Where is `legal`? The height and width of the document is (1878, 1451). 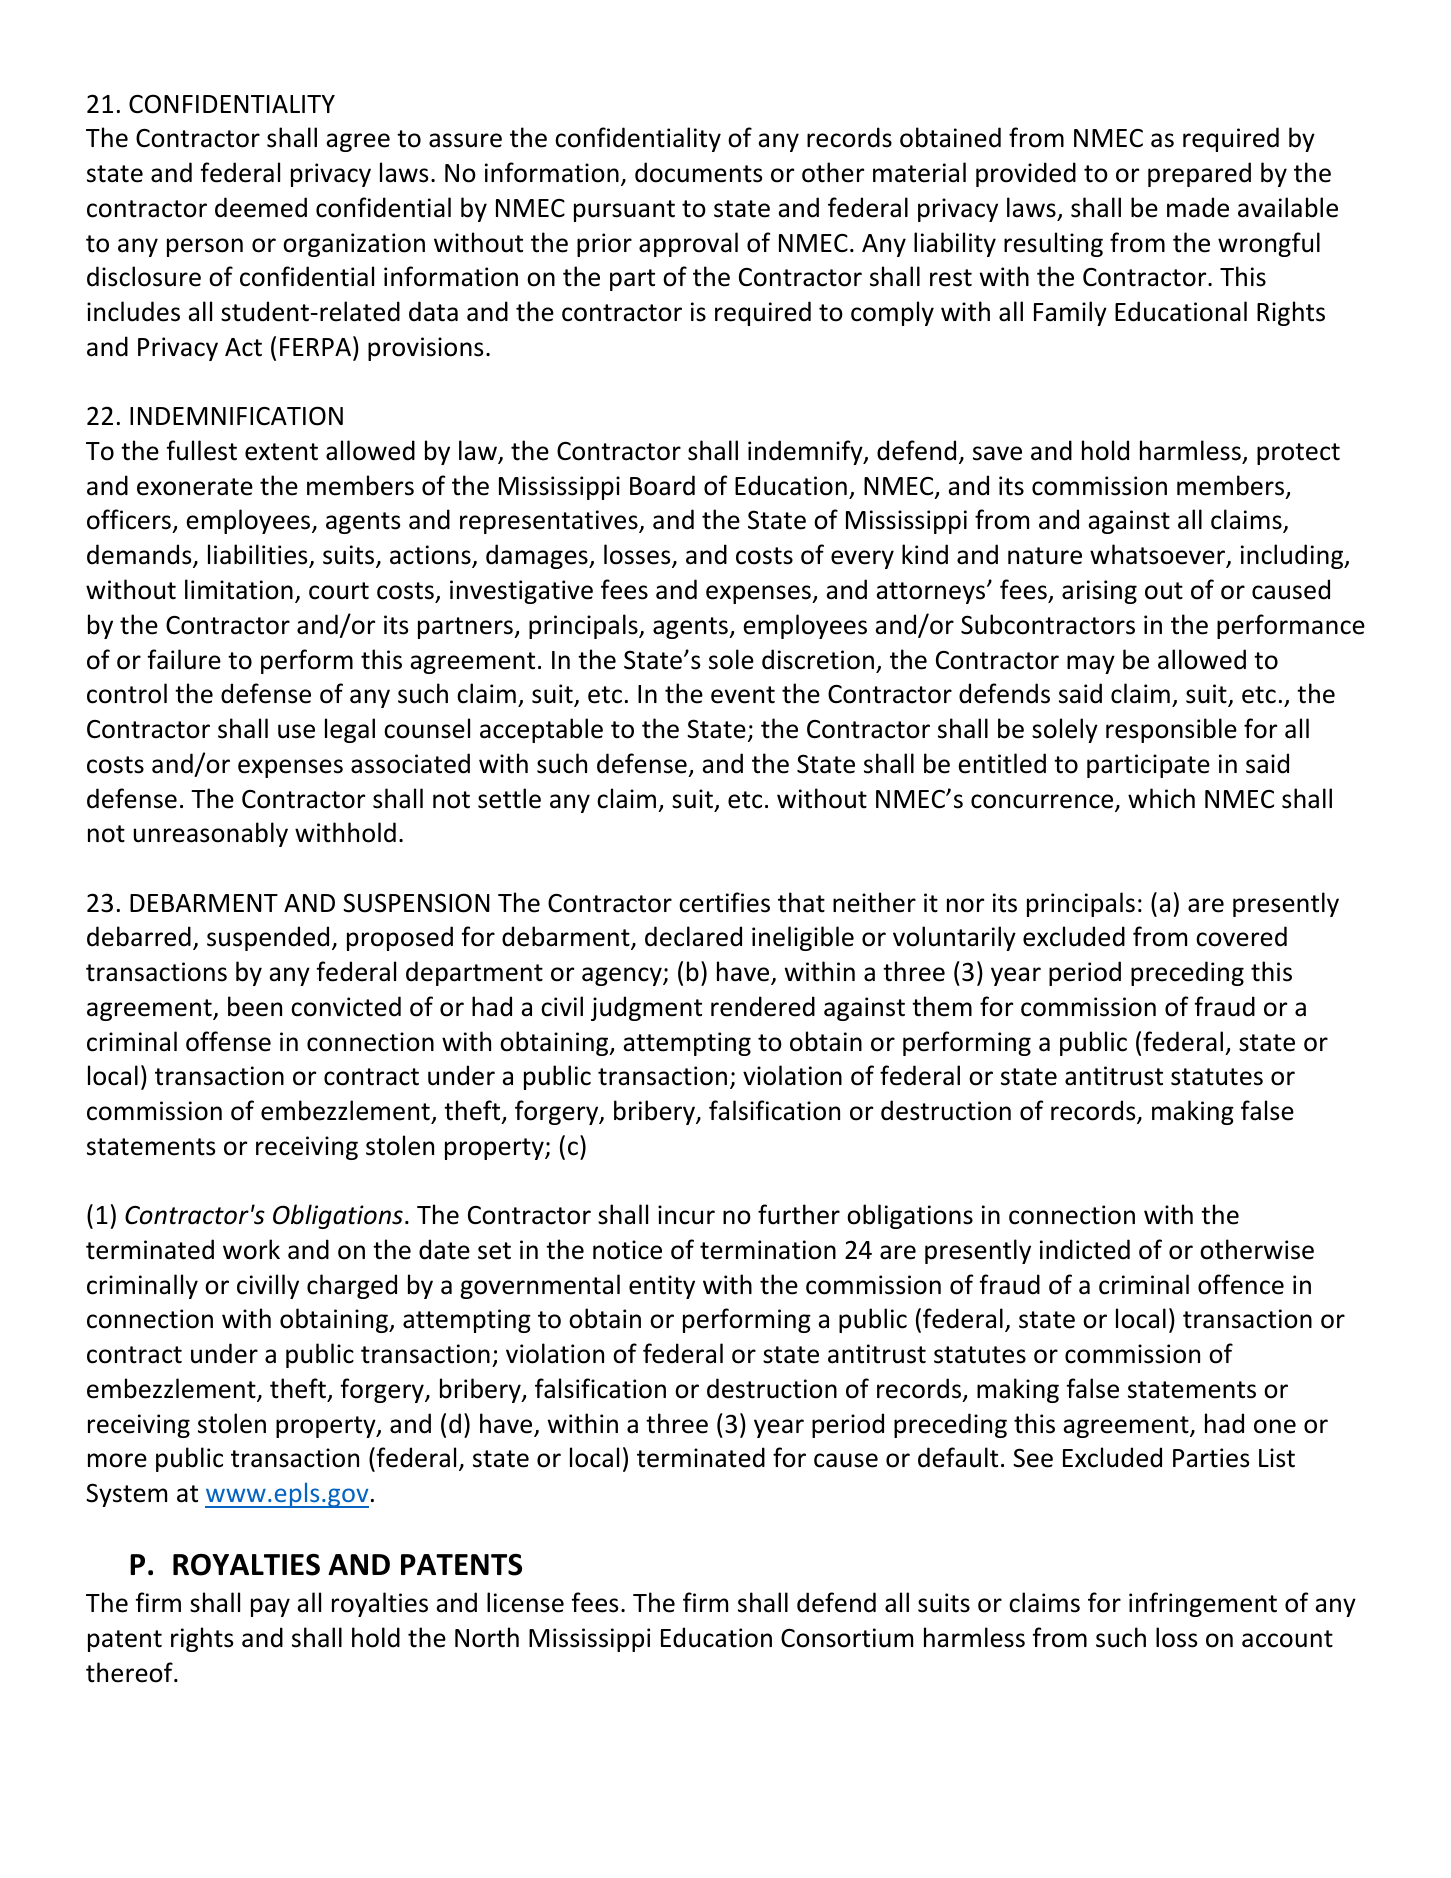 legal is located at coordinates (350, 730).
